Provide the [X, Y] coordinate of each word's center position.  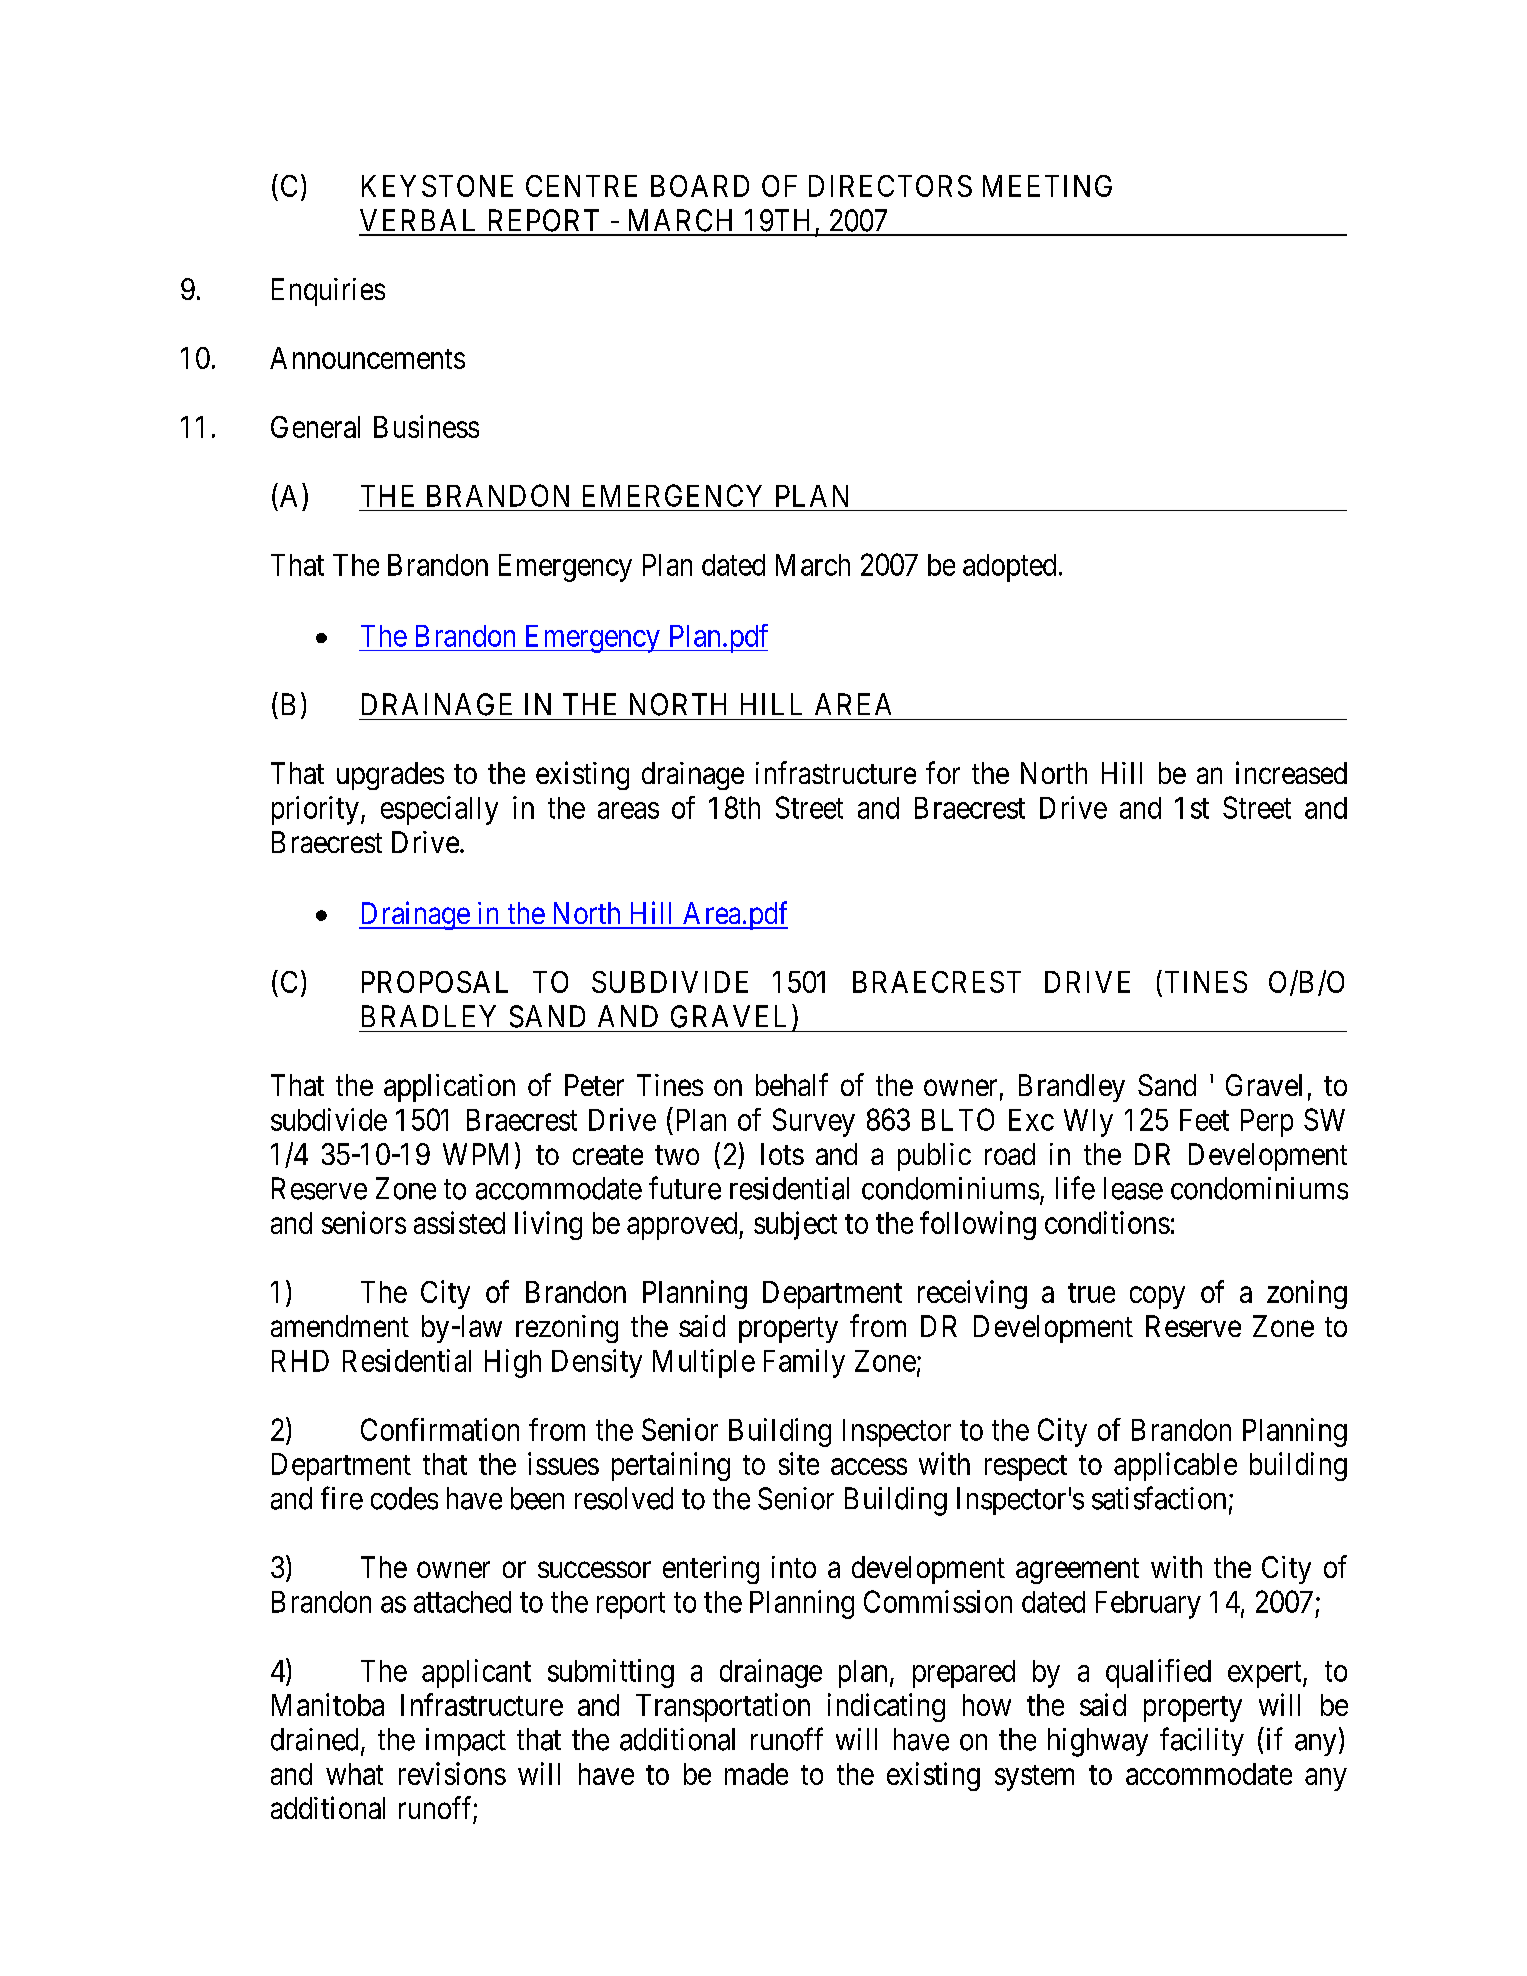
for [943, 772]
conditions [1107, 1222]
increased [1291, 772]
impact [466, 1742]
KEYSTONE [437, 186]
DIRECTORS [890, 186]
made [756, 1774]
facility [1202, 1741]
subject [795, 1225]
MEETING [1047, 186]
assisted [459, 1222]
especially [439, 810]
